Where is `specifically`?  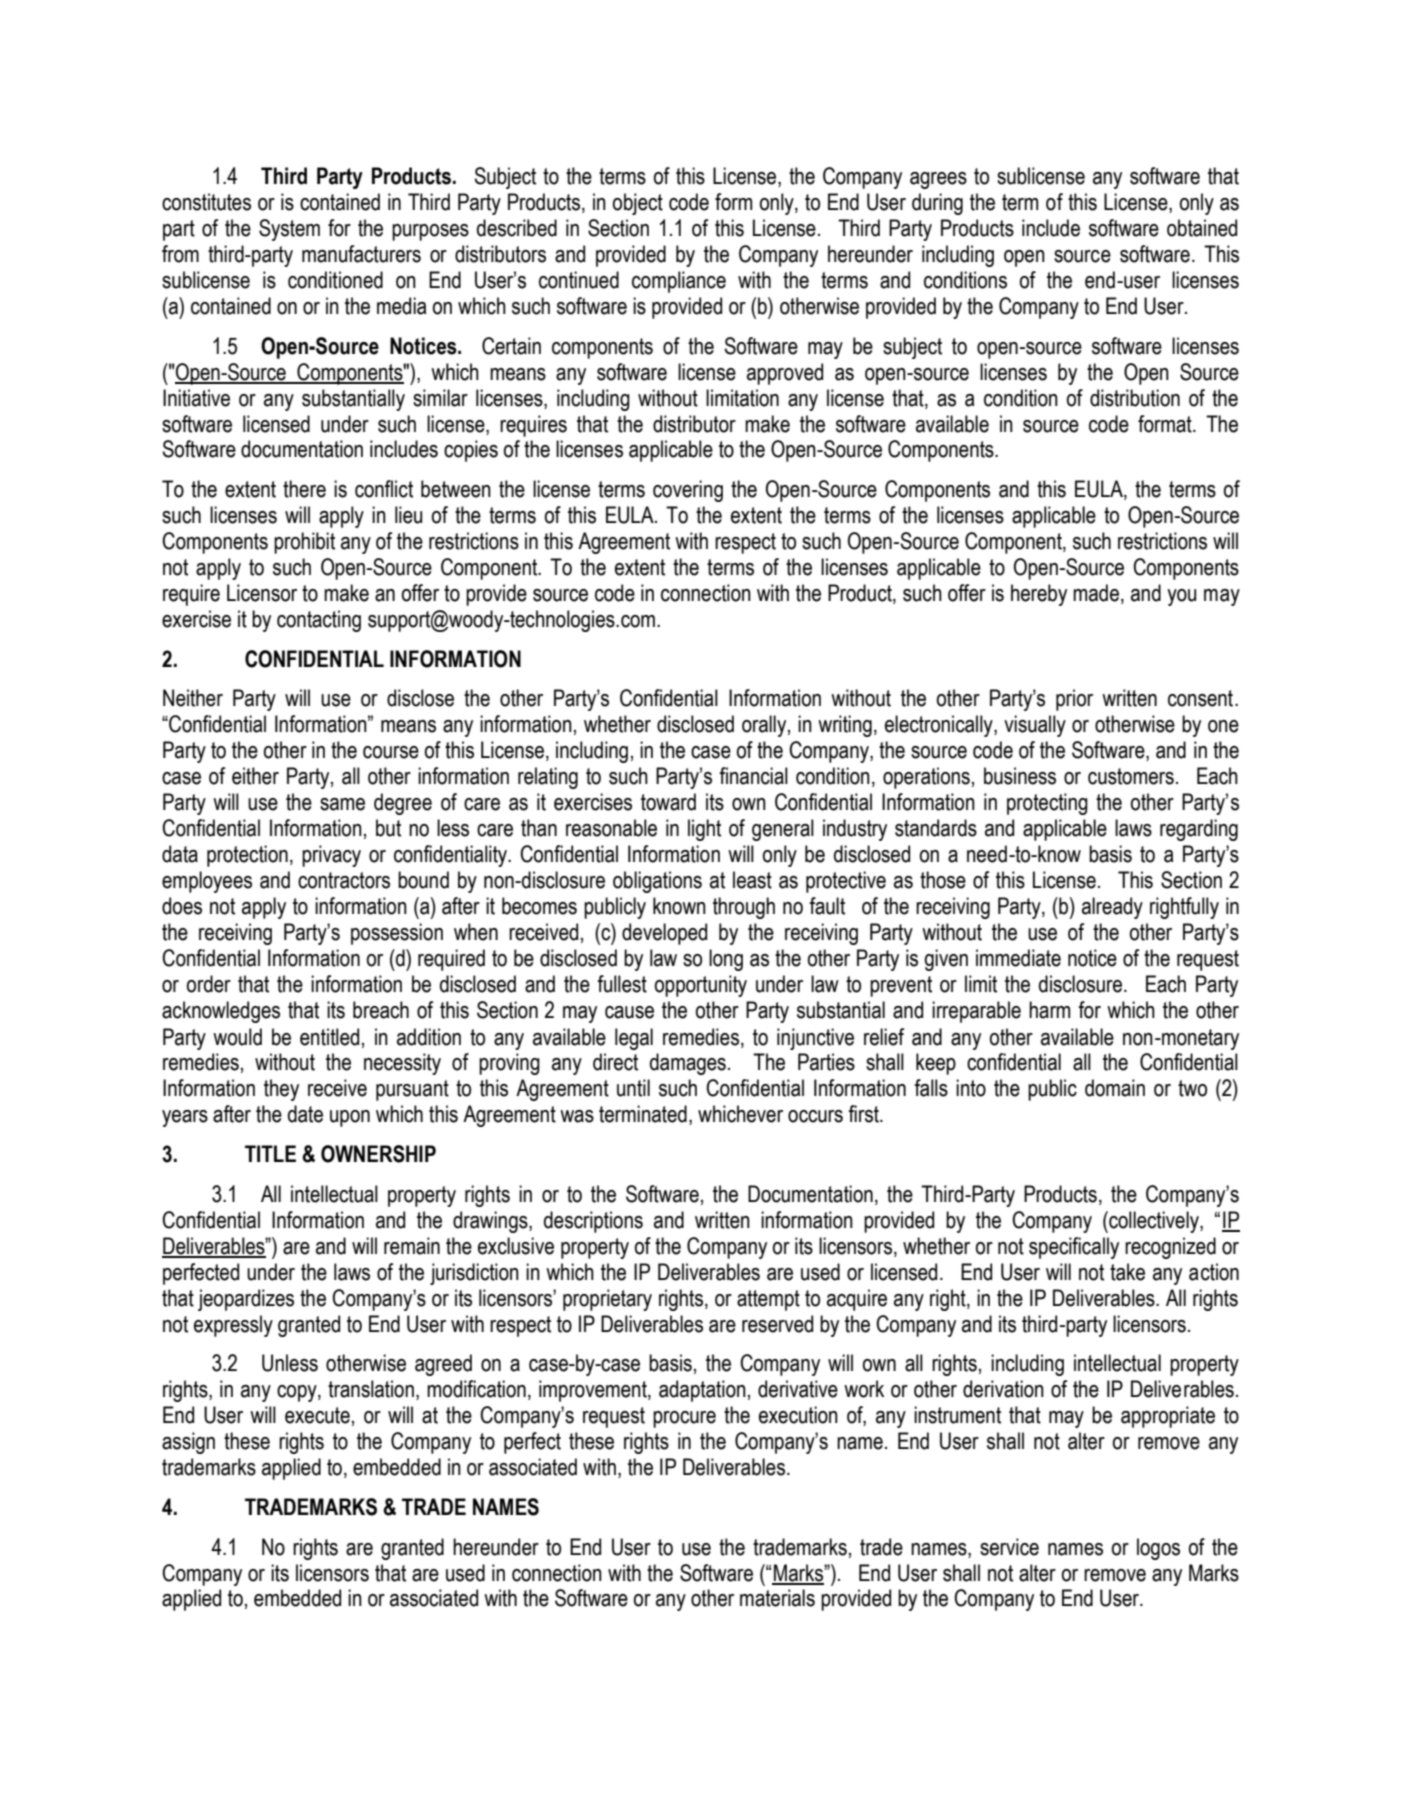
specifically is located at coordinates (1074, 1248).
